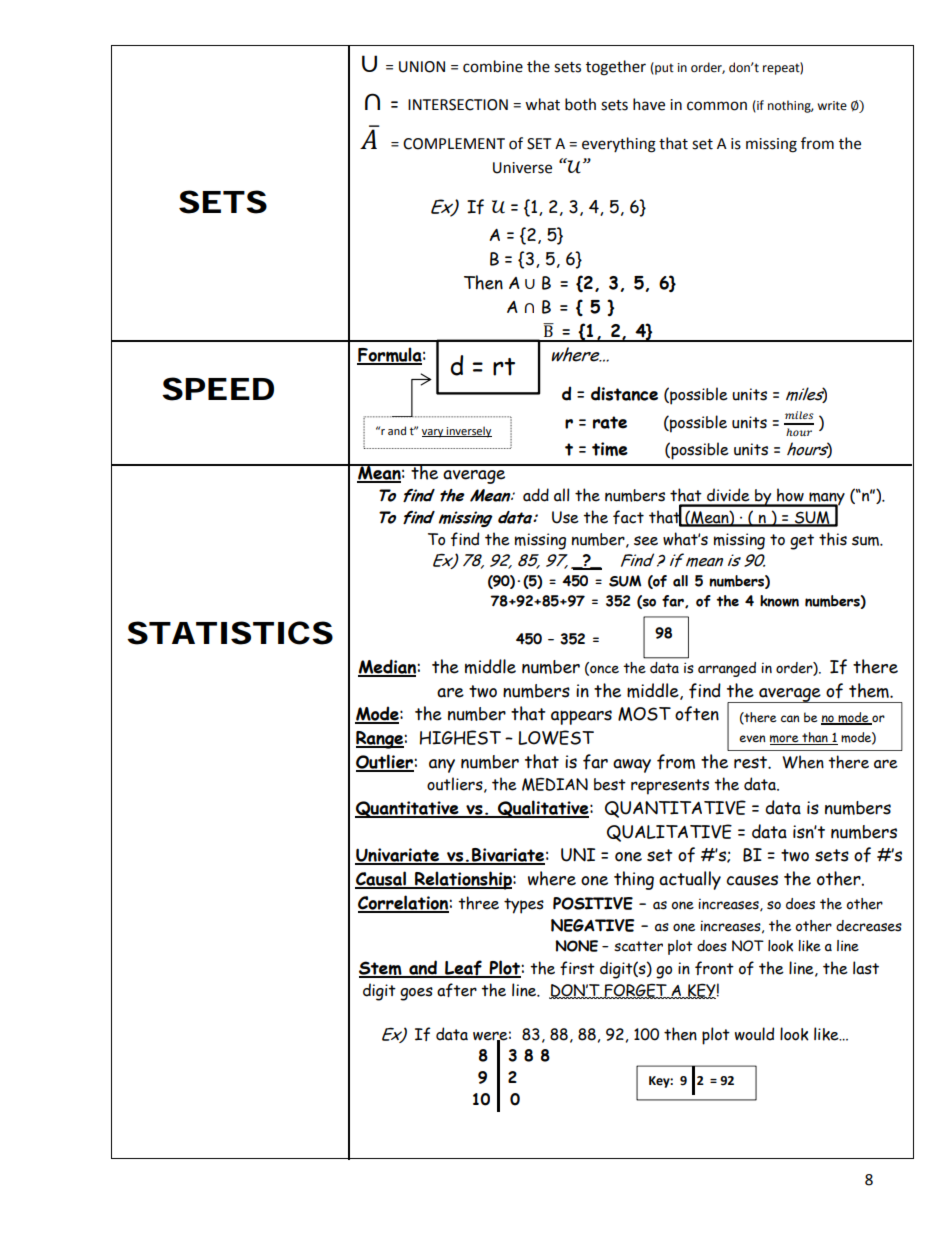  Describe the element at coordinates (218, 389) in the document. I see `SPEED` at that location.
